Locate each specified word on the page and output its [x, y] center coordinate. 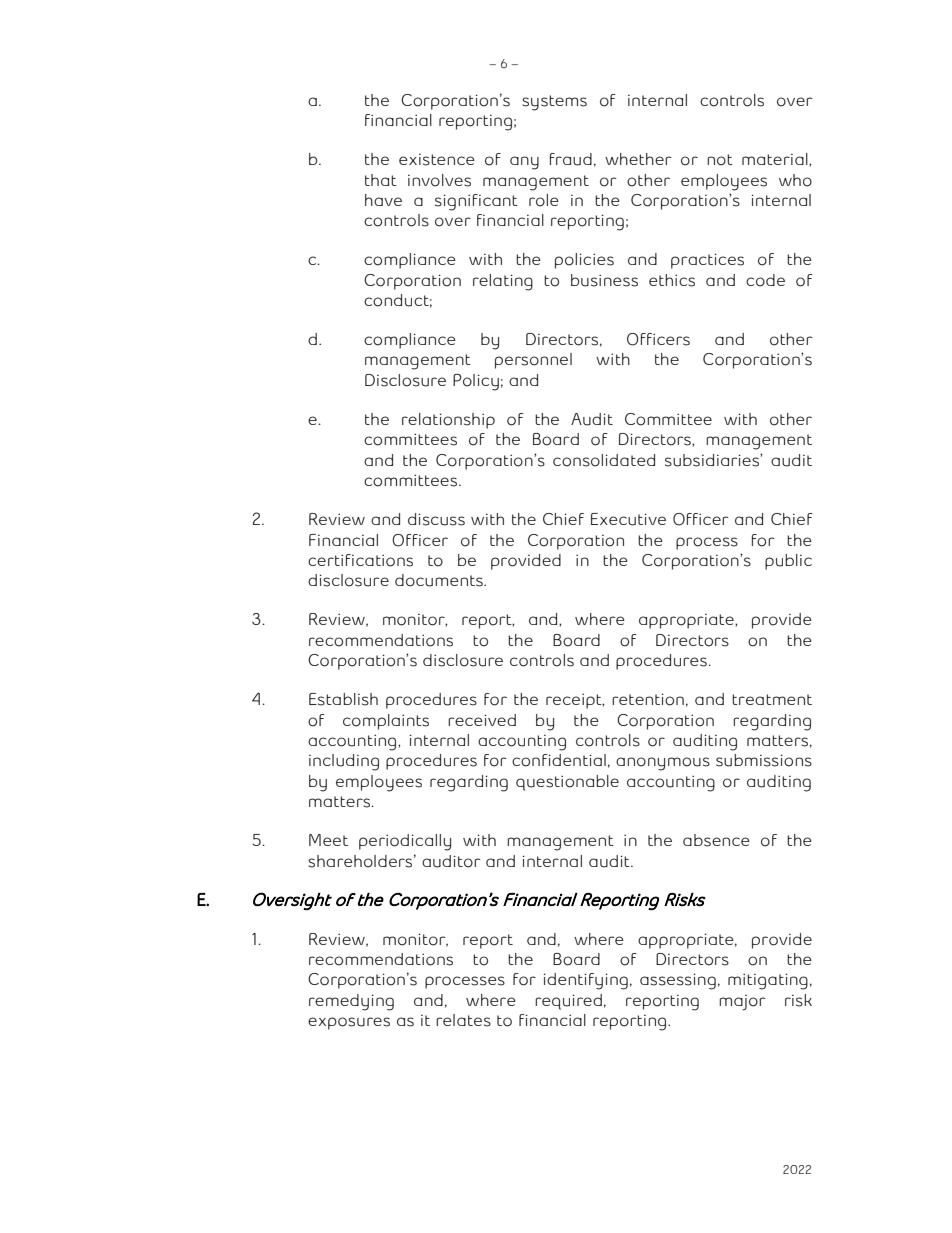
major [742, 1003]
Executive [628, 519]
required [568, 1002]
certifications [360, 560]
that [381, 180]
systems [554, 103]
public [788, 562]
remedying [351, 1002]
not [720, 160]
